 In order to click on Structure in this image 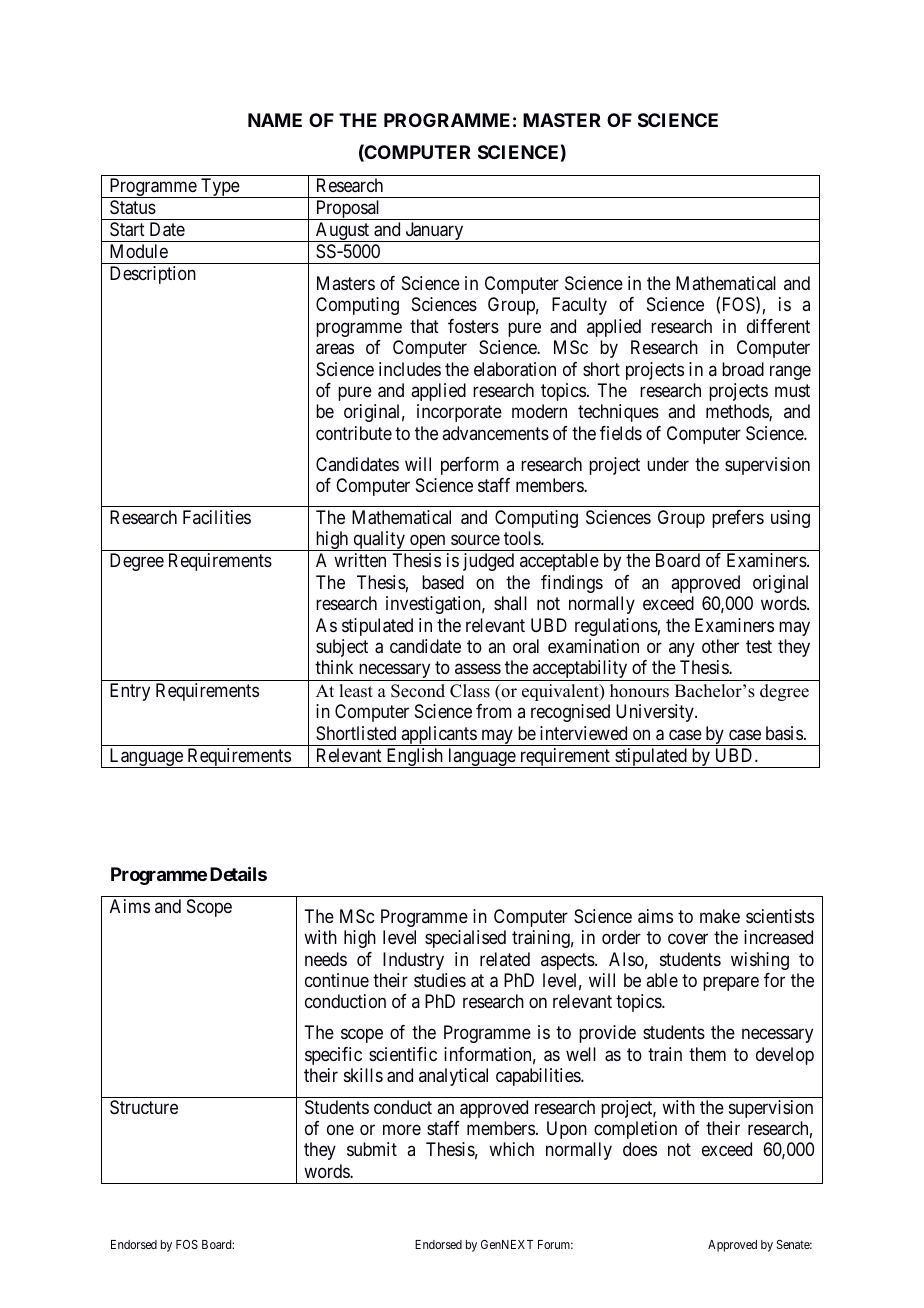, I will do `click(144, 1107)`.
